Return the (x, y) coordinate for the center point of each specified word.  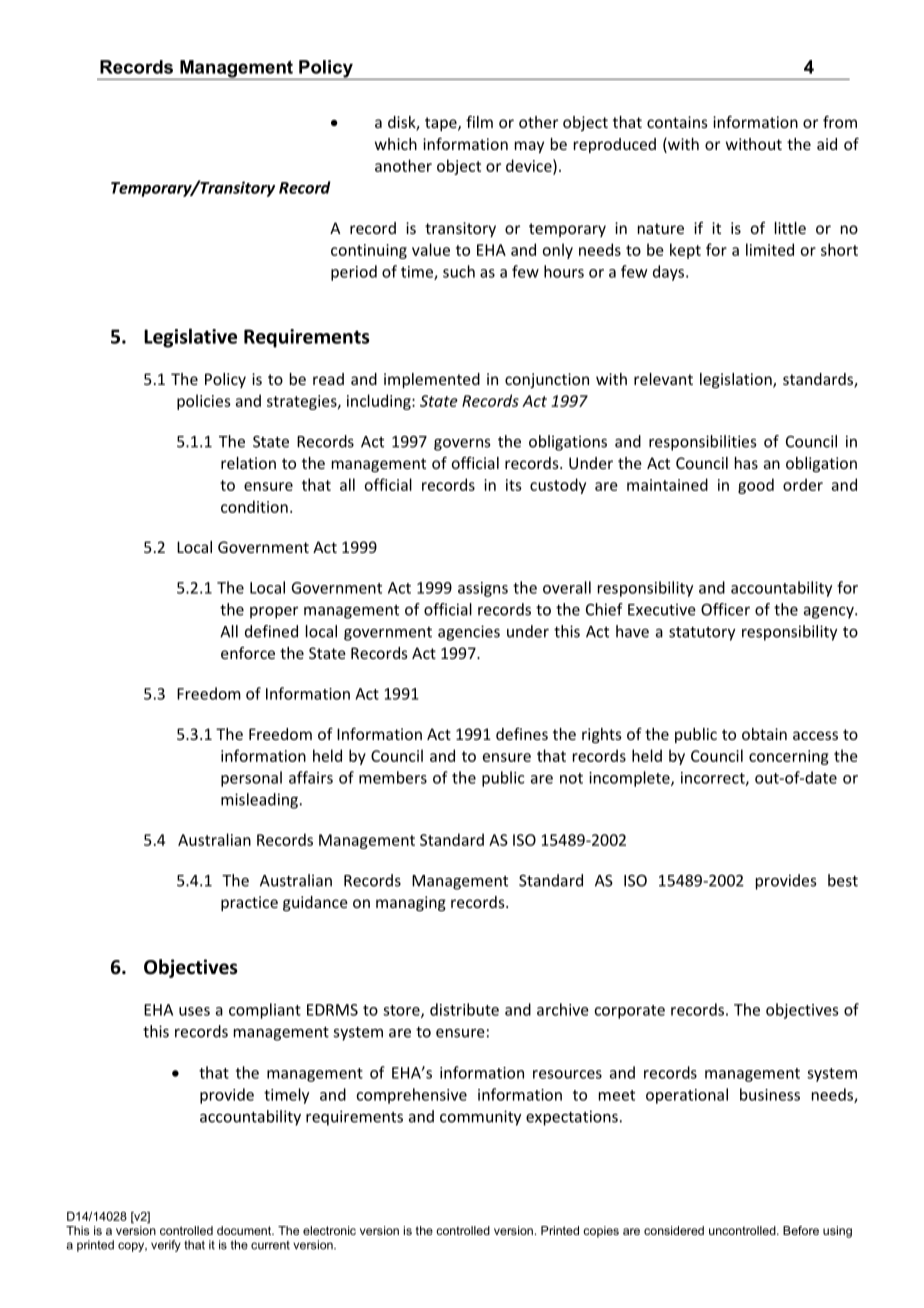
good (756, 486)
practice (249, 903)
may (529, 147)
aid (827, 144)
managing (411, 903)
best (843, 880)
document (245, 1230)
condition (254, 506)
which (396, 144)
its (514, 485)
